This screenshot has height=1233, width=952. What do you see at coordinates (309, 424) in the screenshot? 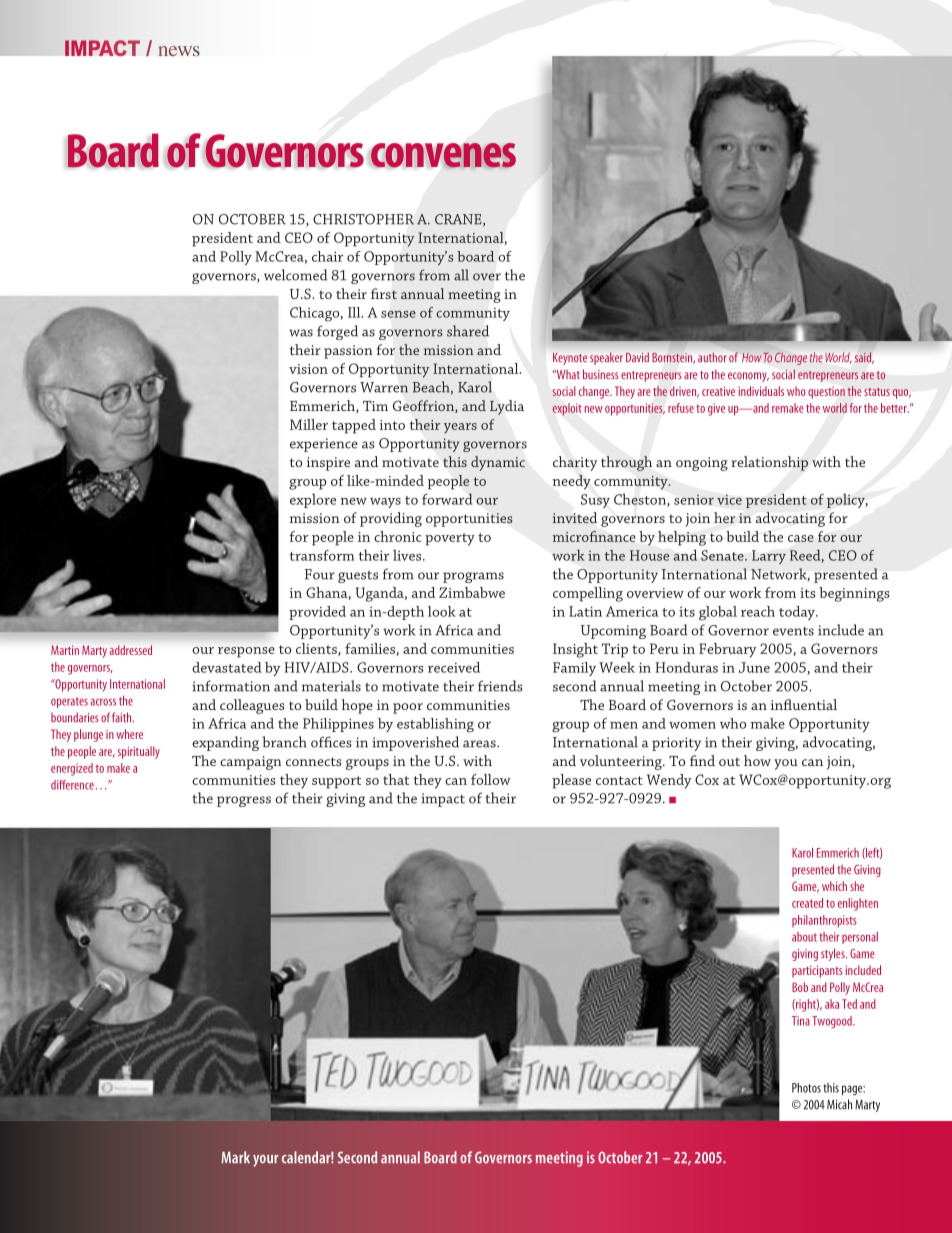
I see `Miller` at bounding box center [309, 424].
